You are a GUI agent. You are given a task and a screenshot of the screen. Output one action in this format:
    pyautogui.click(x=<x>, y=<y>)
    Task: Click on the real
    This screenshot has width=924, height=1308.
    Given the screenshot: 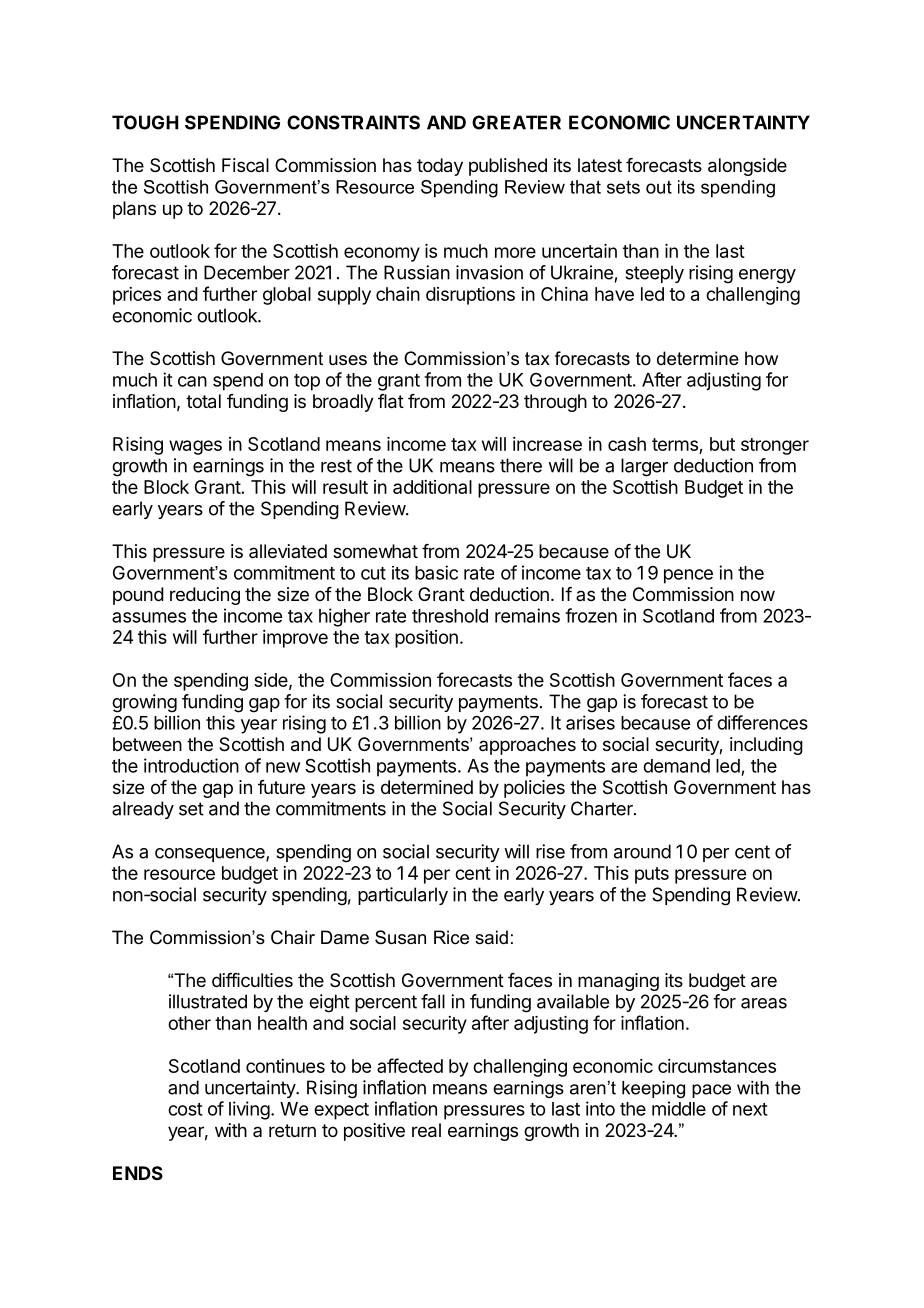 What is the action you would take?
    pyautogui.click(x=426, y=1130)
